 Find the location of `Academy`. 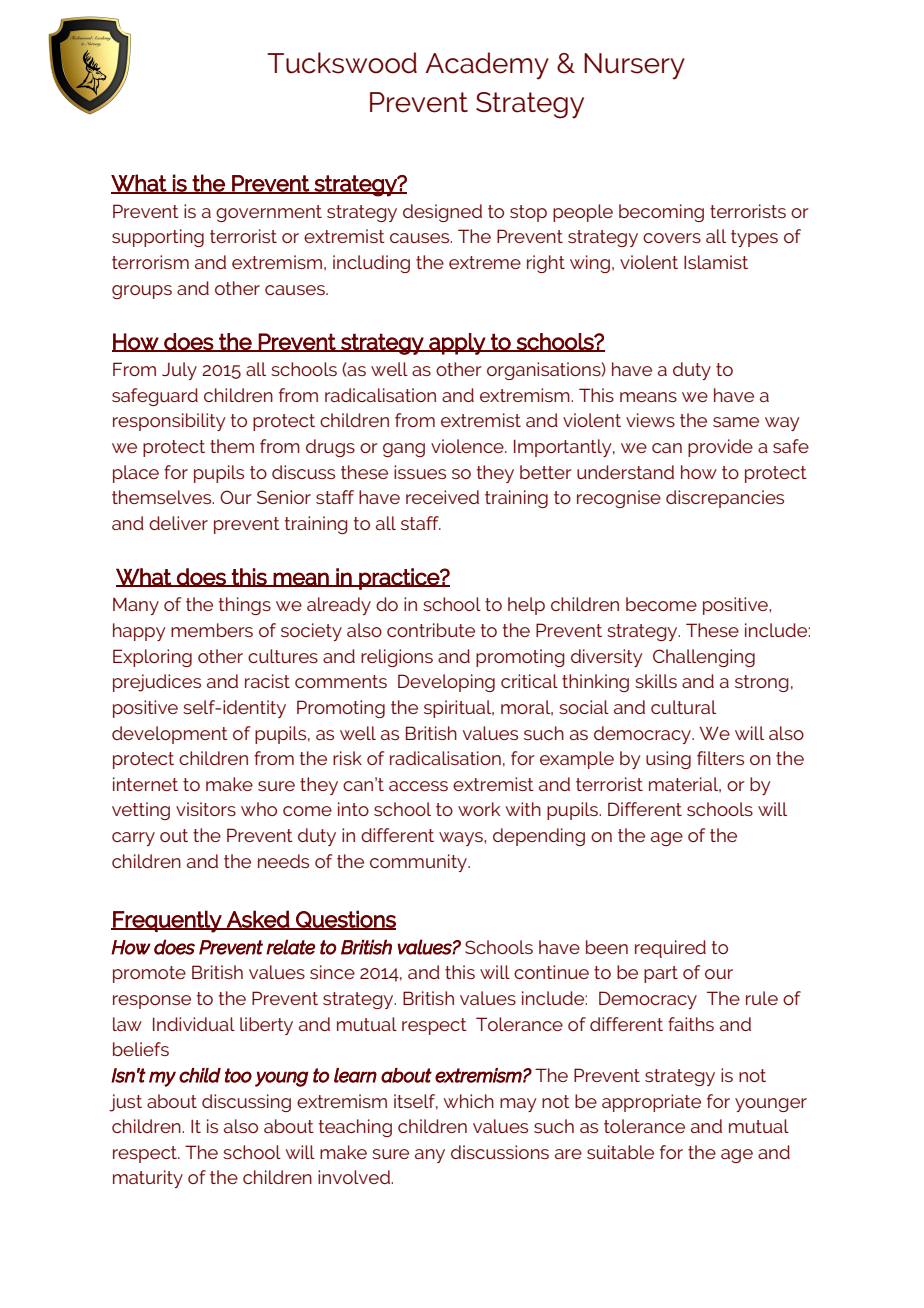

Academy is located at coordinates (487, 65).
